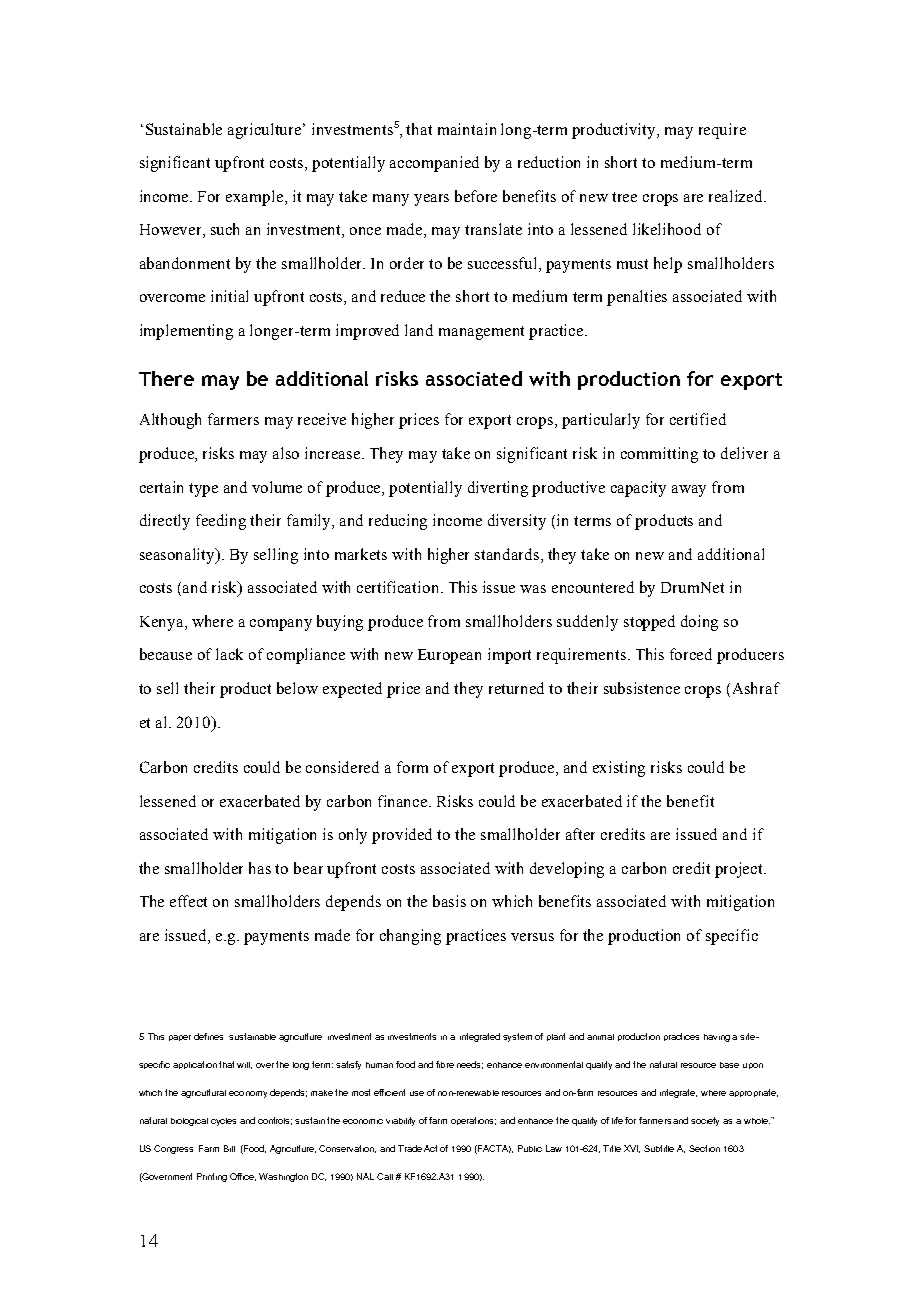  What do you see at coordinates (698, 419) in the screenshot?
I see `certified` at bounding box center [698, 419].
